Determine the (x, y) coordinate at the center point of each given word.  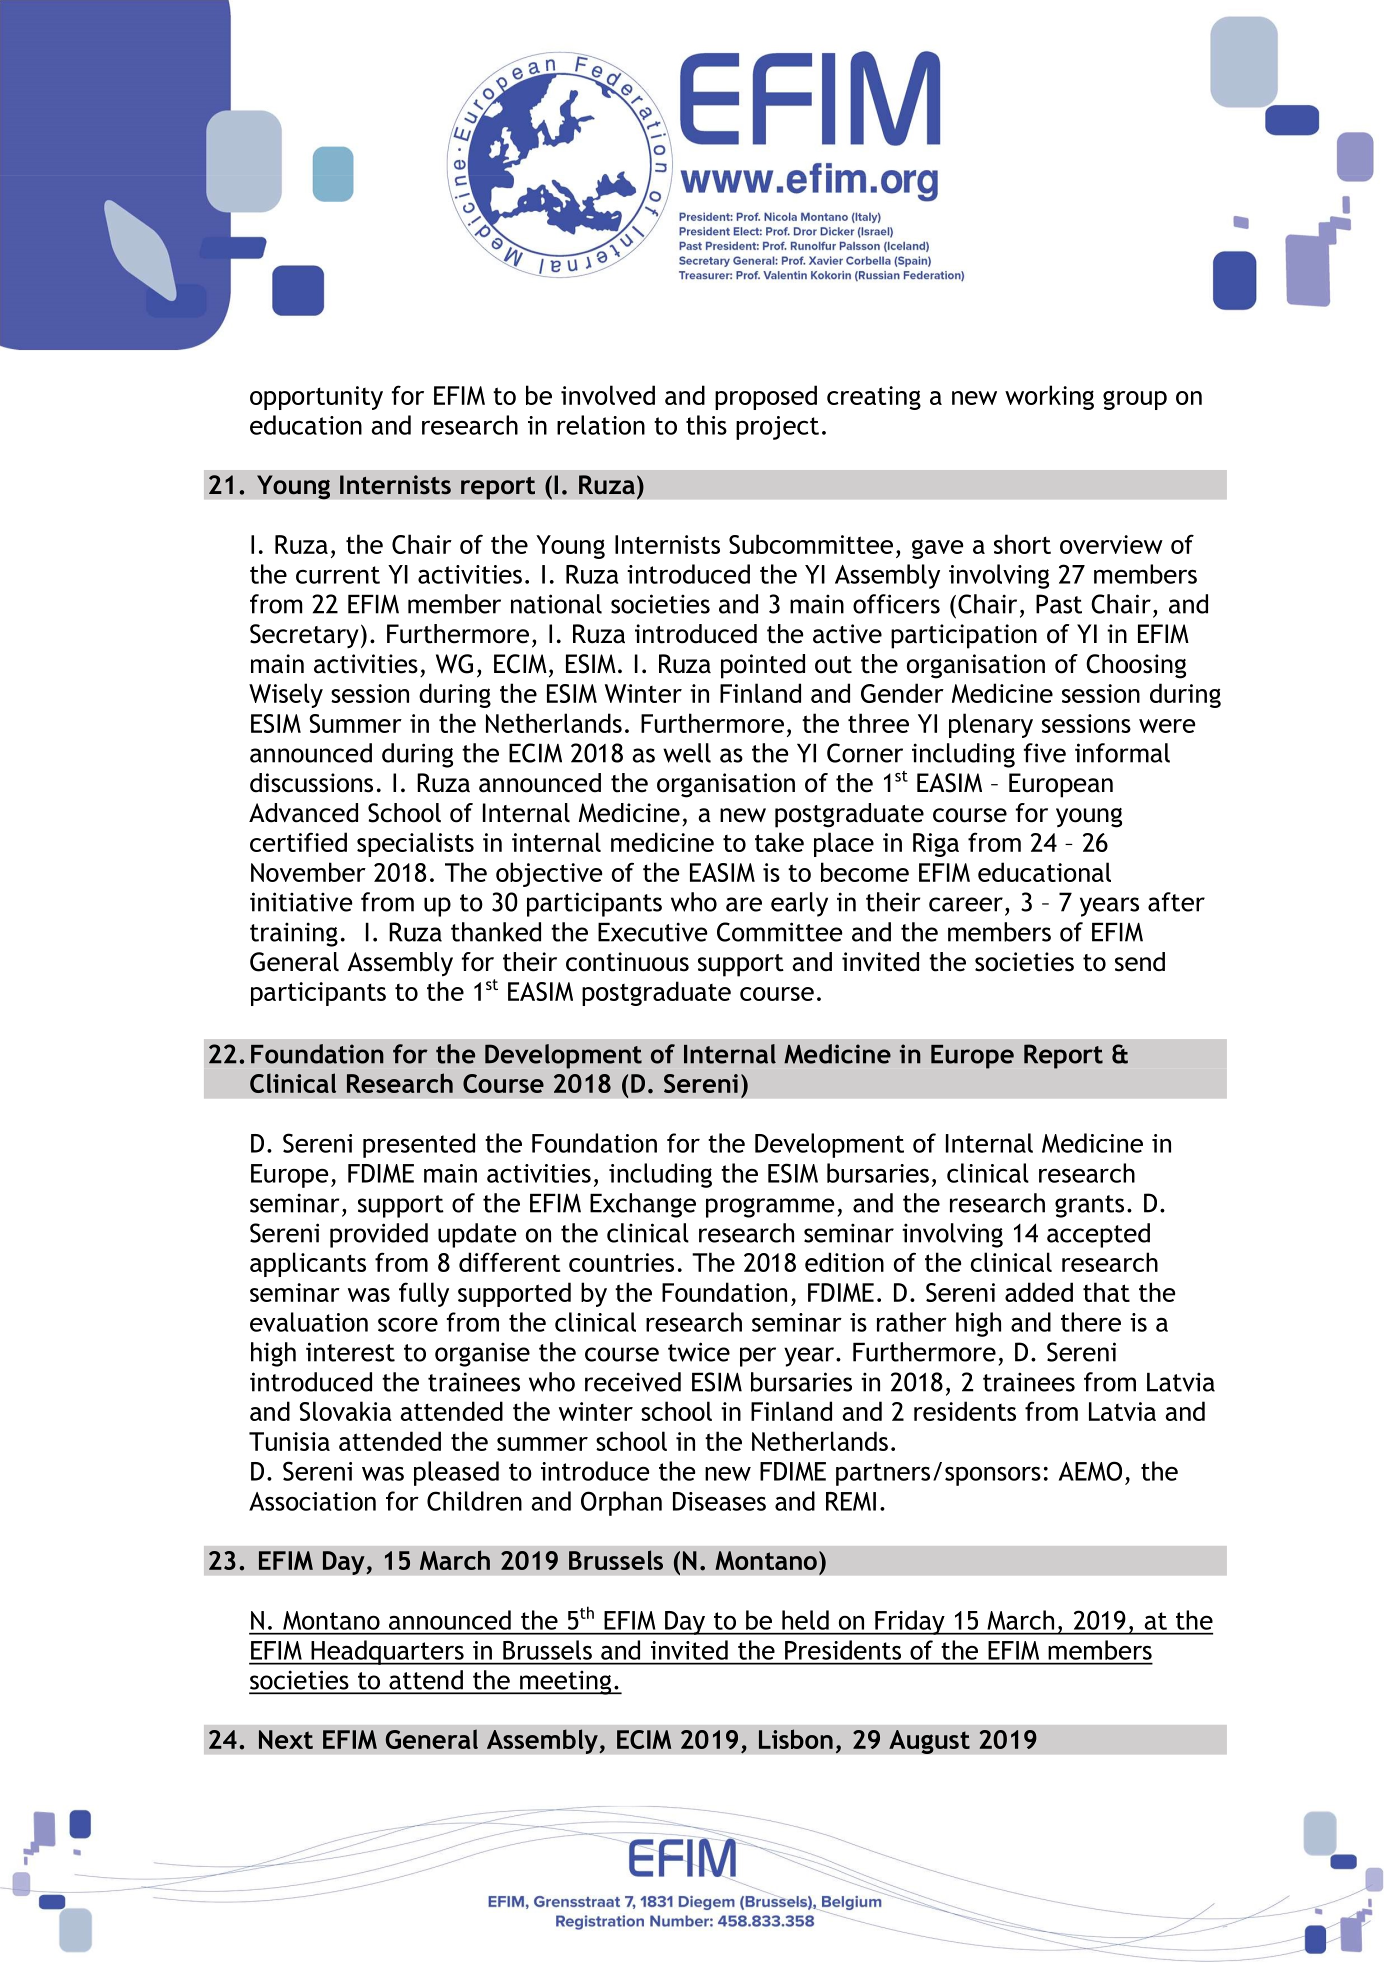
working (1049, 397)
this (706, 425)
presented (419, 1145)
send (1140, 962)
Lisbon (796, 1739)
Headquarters (387, 1652)
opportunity (316, 398)
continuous (627, 962)
